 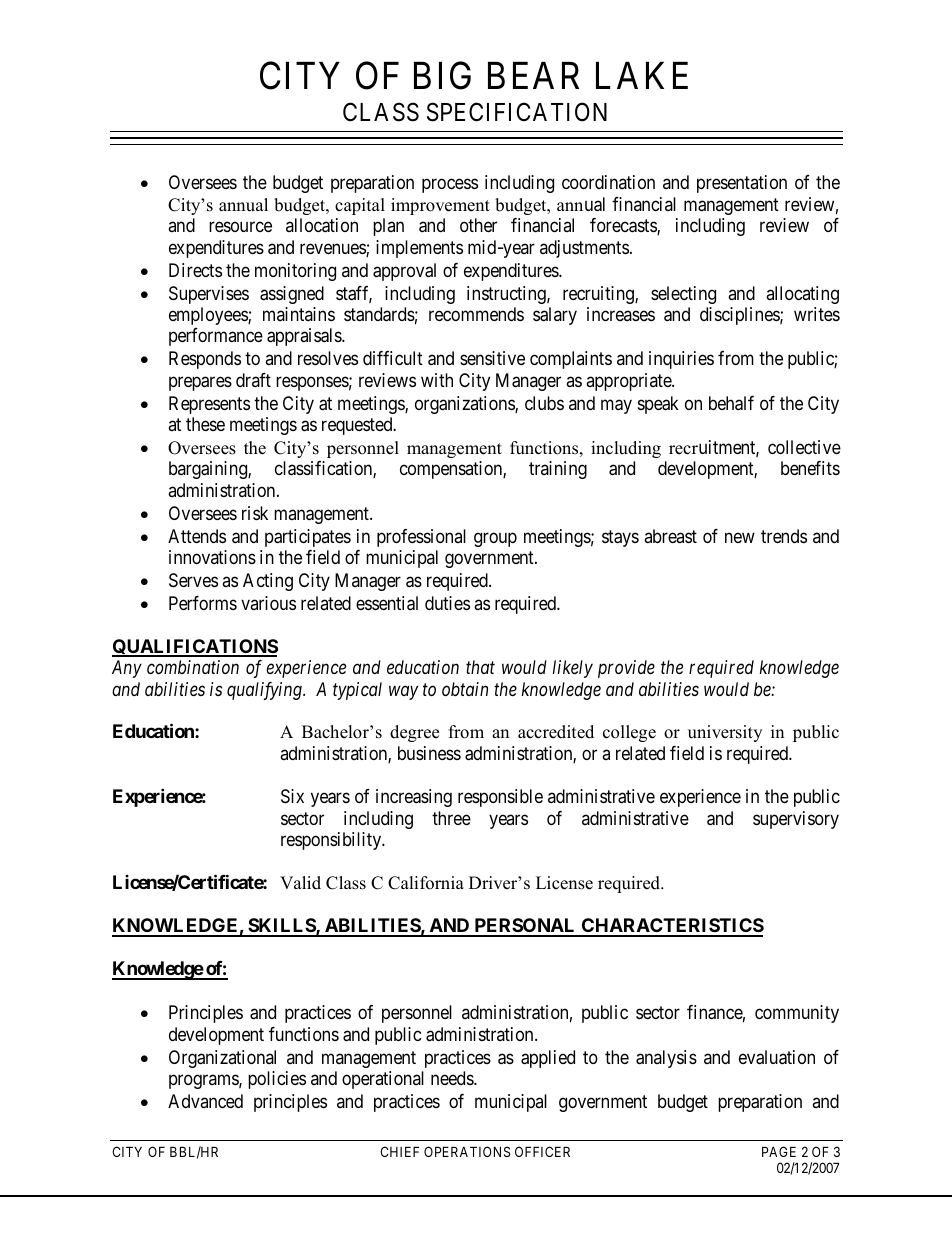 I want to click on SPECIFICATION, so click(x=517, y=112).
